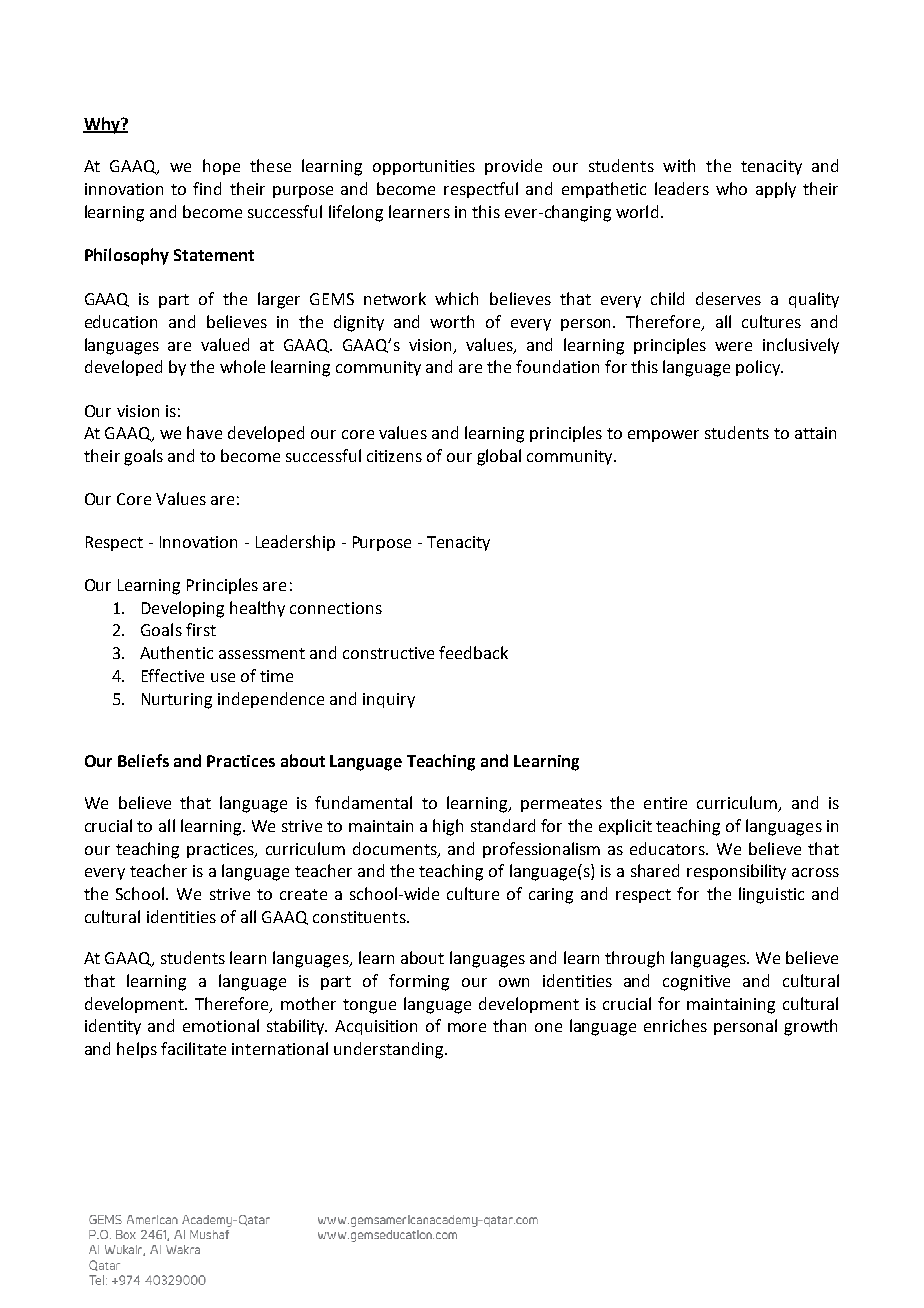 The width and height of the screenshot is (924, 1308). Describe the element at coordinates (467, 1027) in the screenshot. I see `more` at that location.
